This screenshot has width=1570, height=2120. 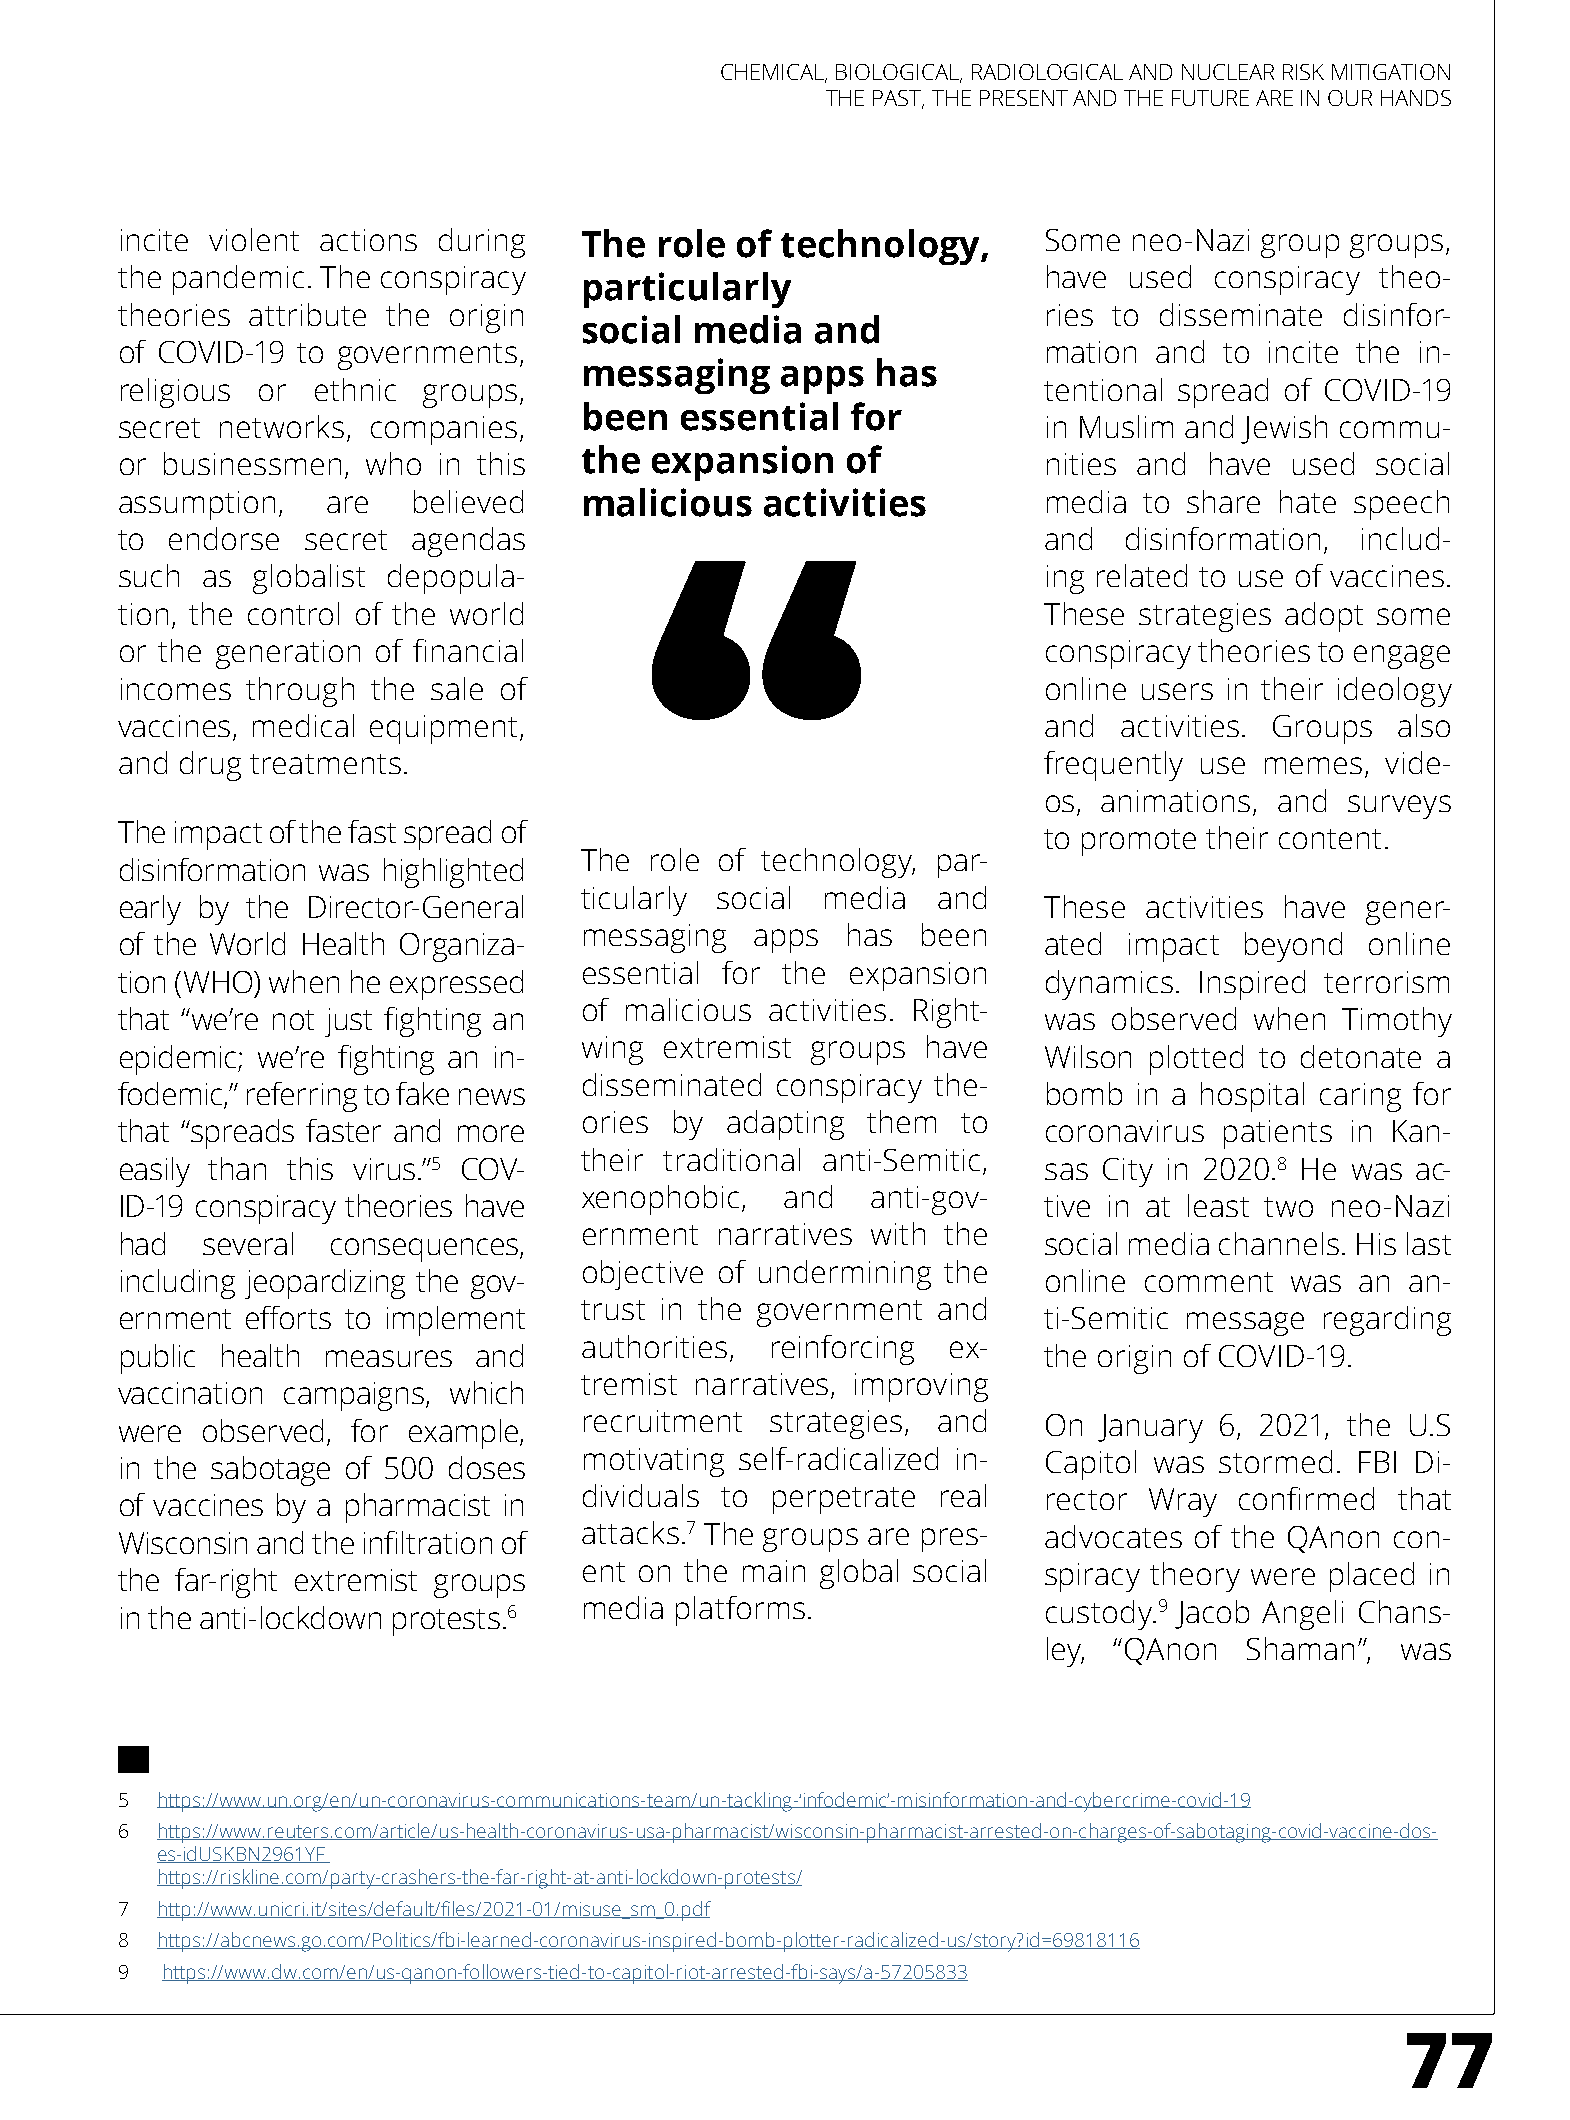 What do you see at coordinates (1330, 839) in the screenshot?
I see `content` at bounding box center [1330, 839].
